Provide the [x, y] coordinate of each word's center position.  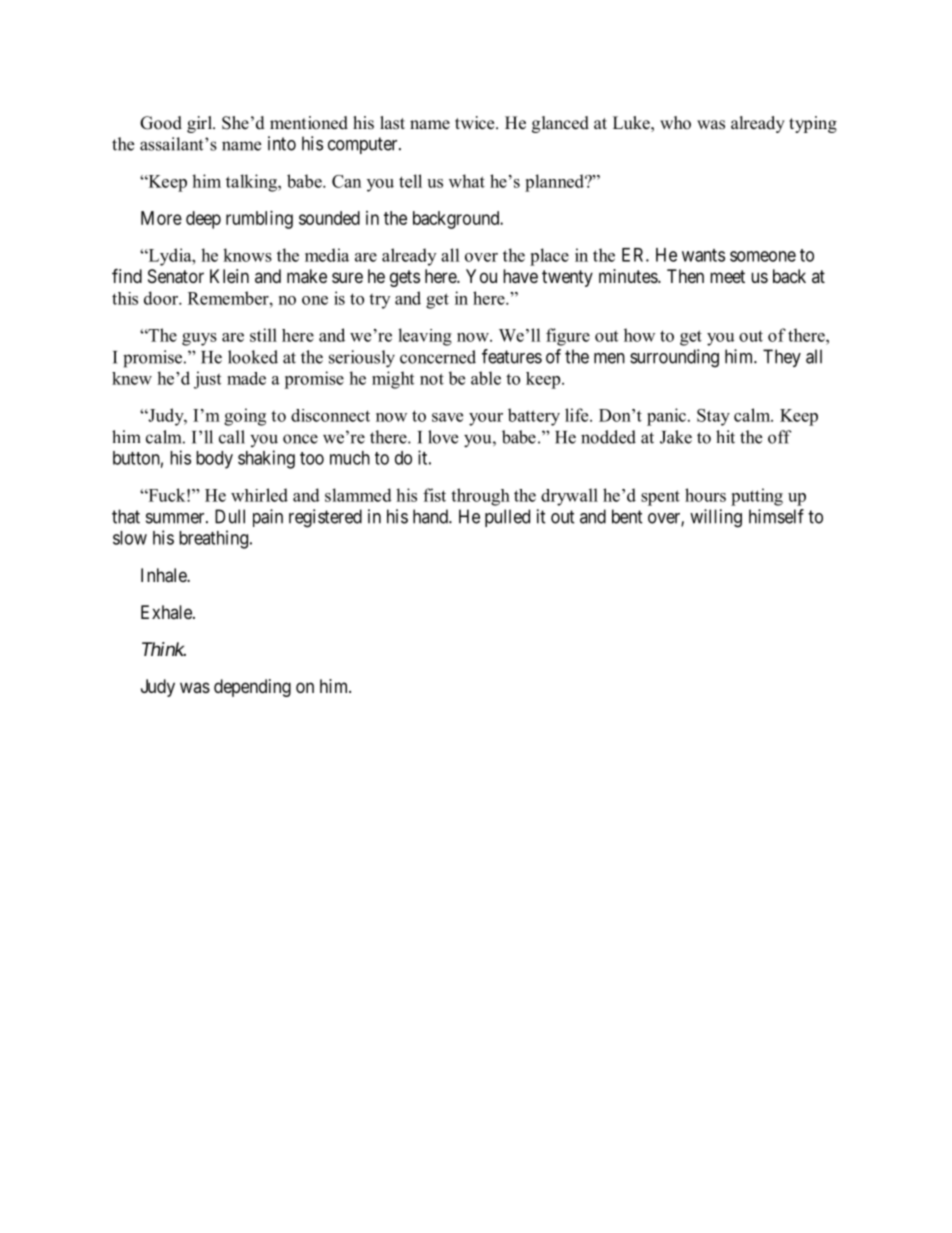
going [245, 417]
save [447, 417]
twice [476, 123]
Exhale [167, 612]
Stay [713, 417]
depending [252, 688]
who [675, 123]
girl [200, 124]
